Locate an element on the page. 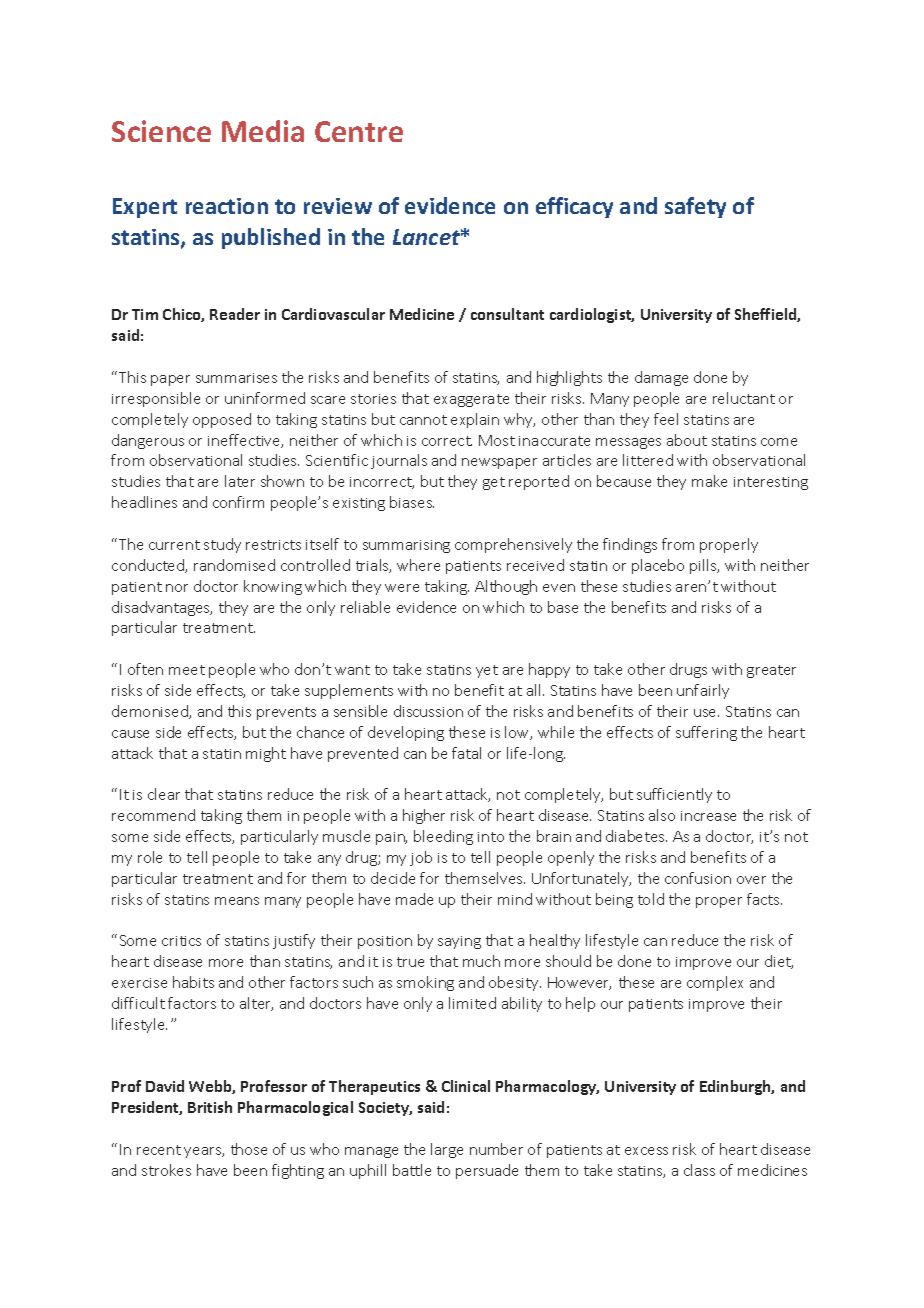 The width and height of the document is (924, 1308). safety is located at coordinates (695, 207).
